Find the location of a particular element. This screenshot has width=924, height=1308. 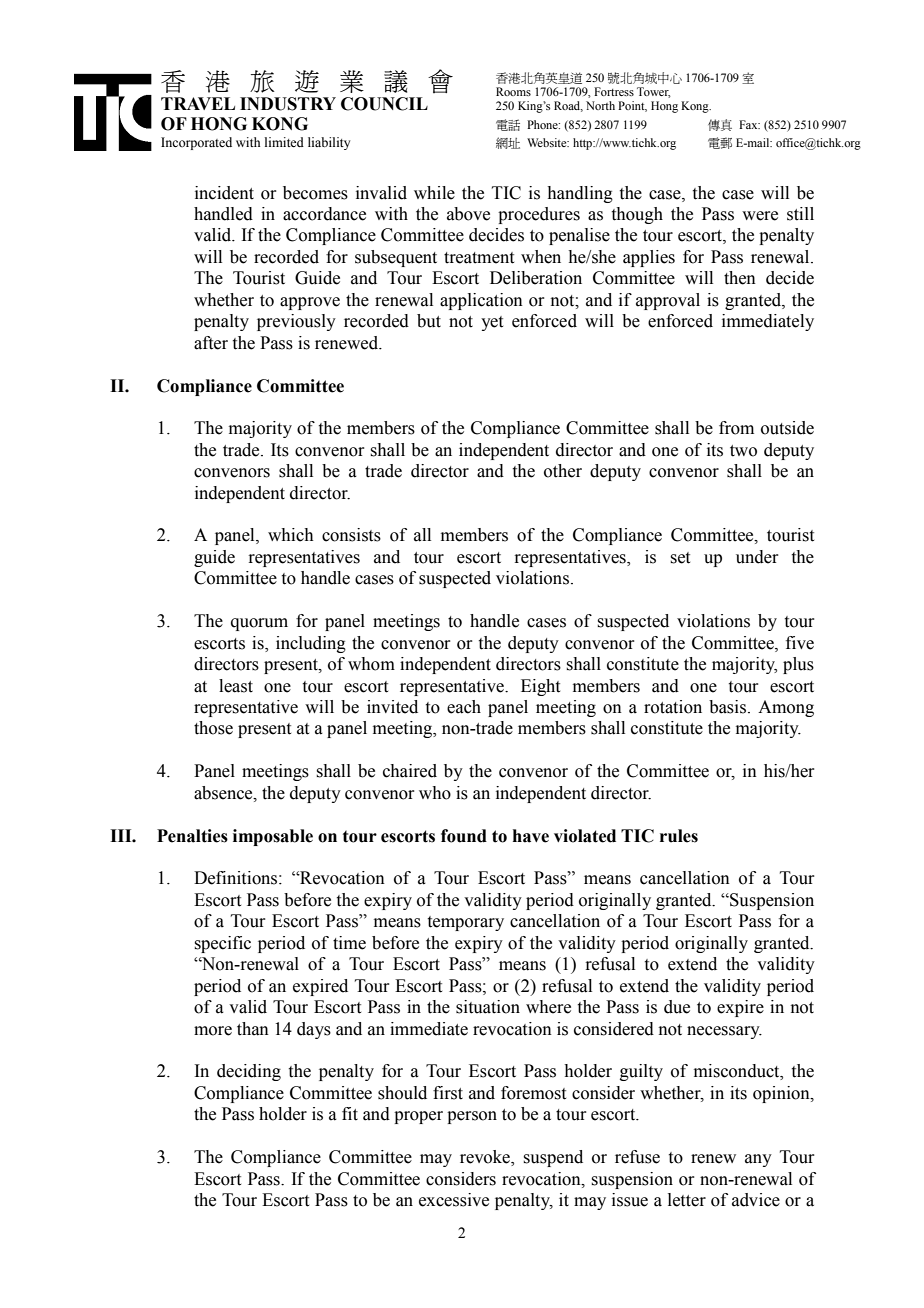

from is located at coordinates (736, 428).
